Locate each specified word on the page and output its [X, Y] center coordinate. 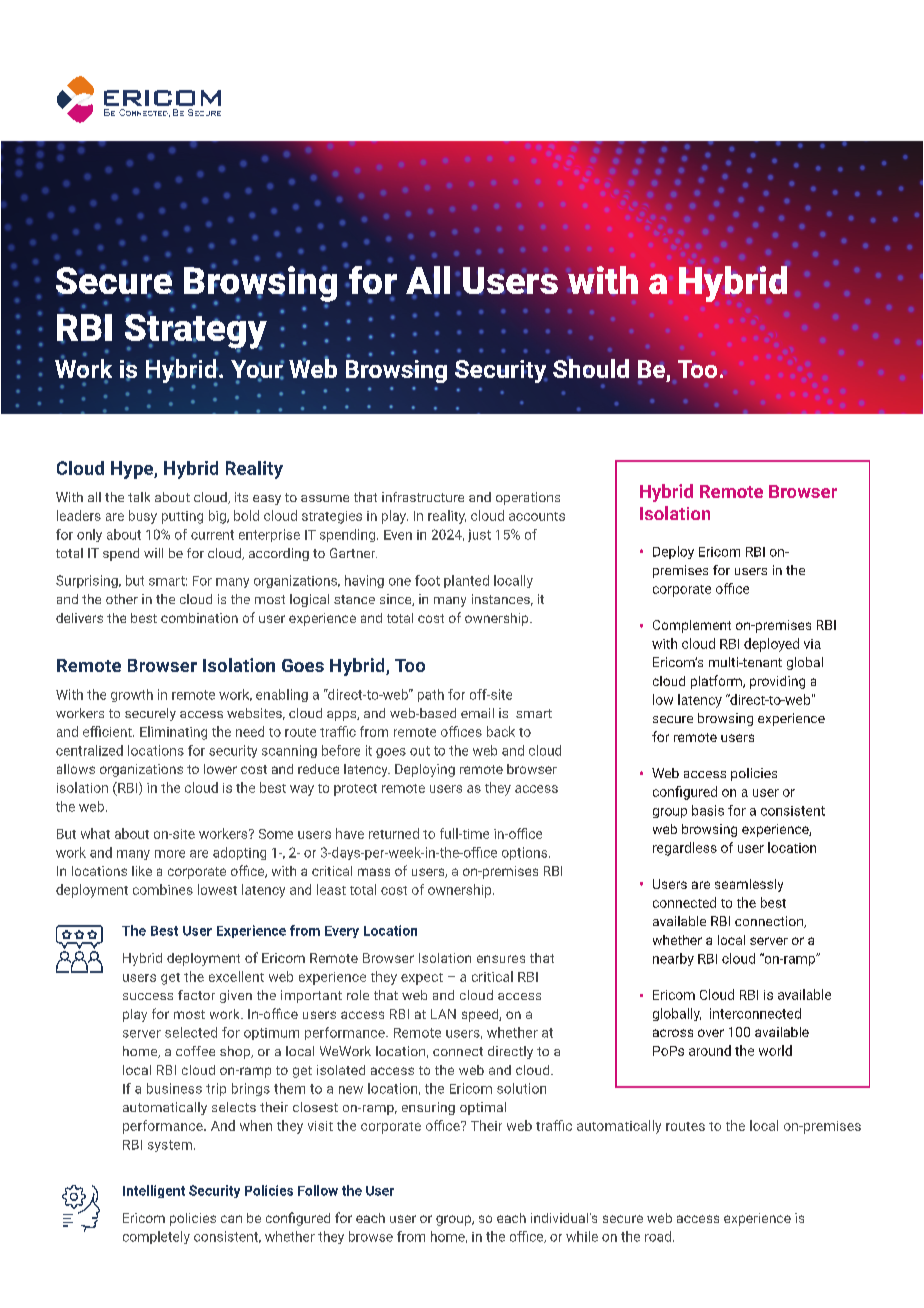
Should [591, 367]
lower [220, 769]
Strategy [196, 331]
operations [528, 498]
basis [708, 810]
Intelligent [154, 1191]
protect [355, 790]
